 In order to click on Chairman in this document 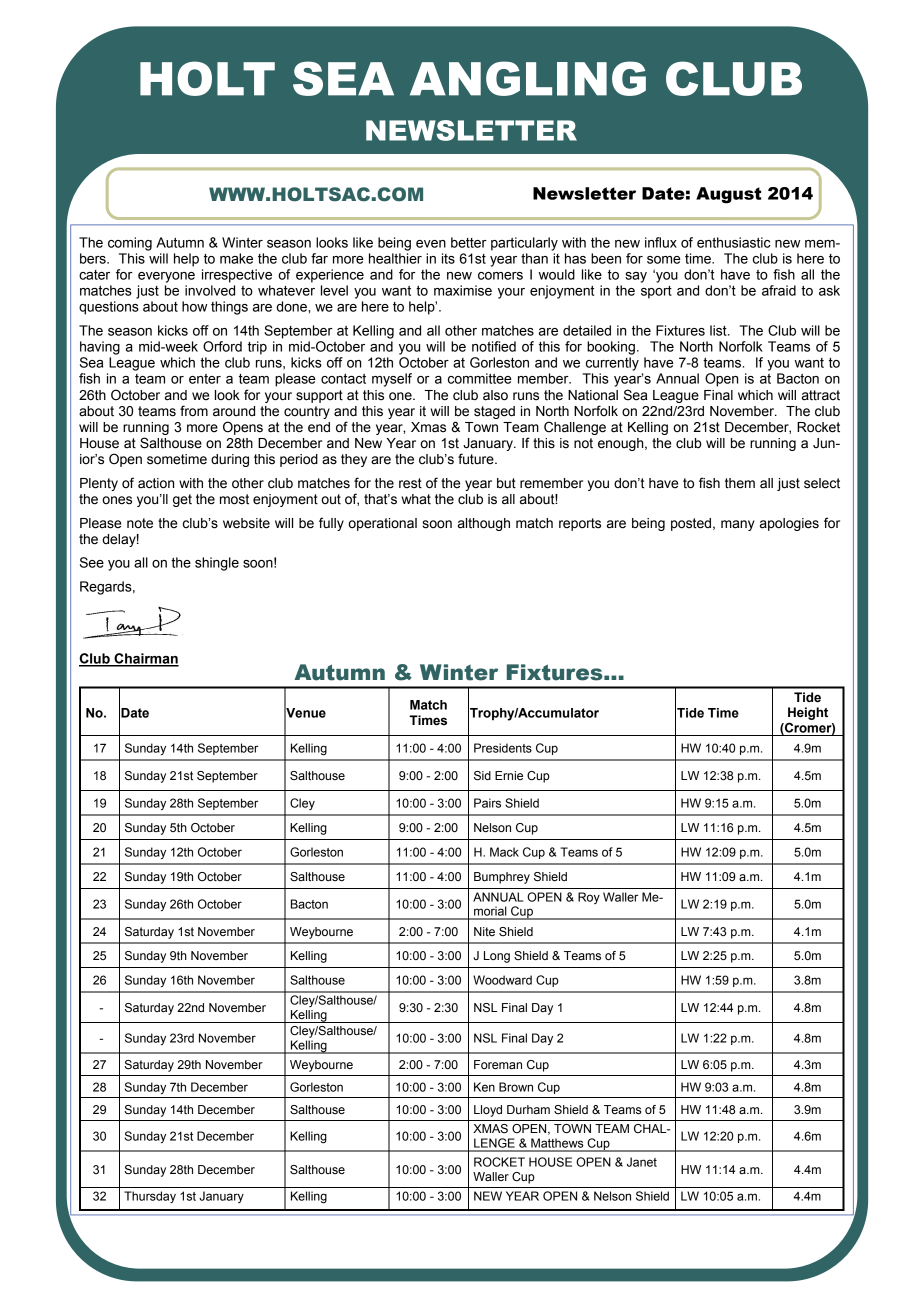, I will do `click(145, 659)`.
